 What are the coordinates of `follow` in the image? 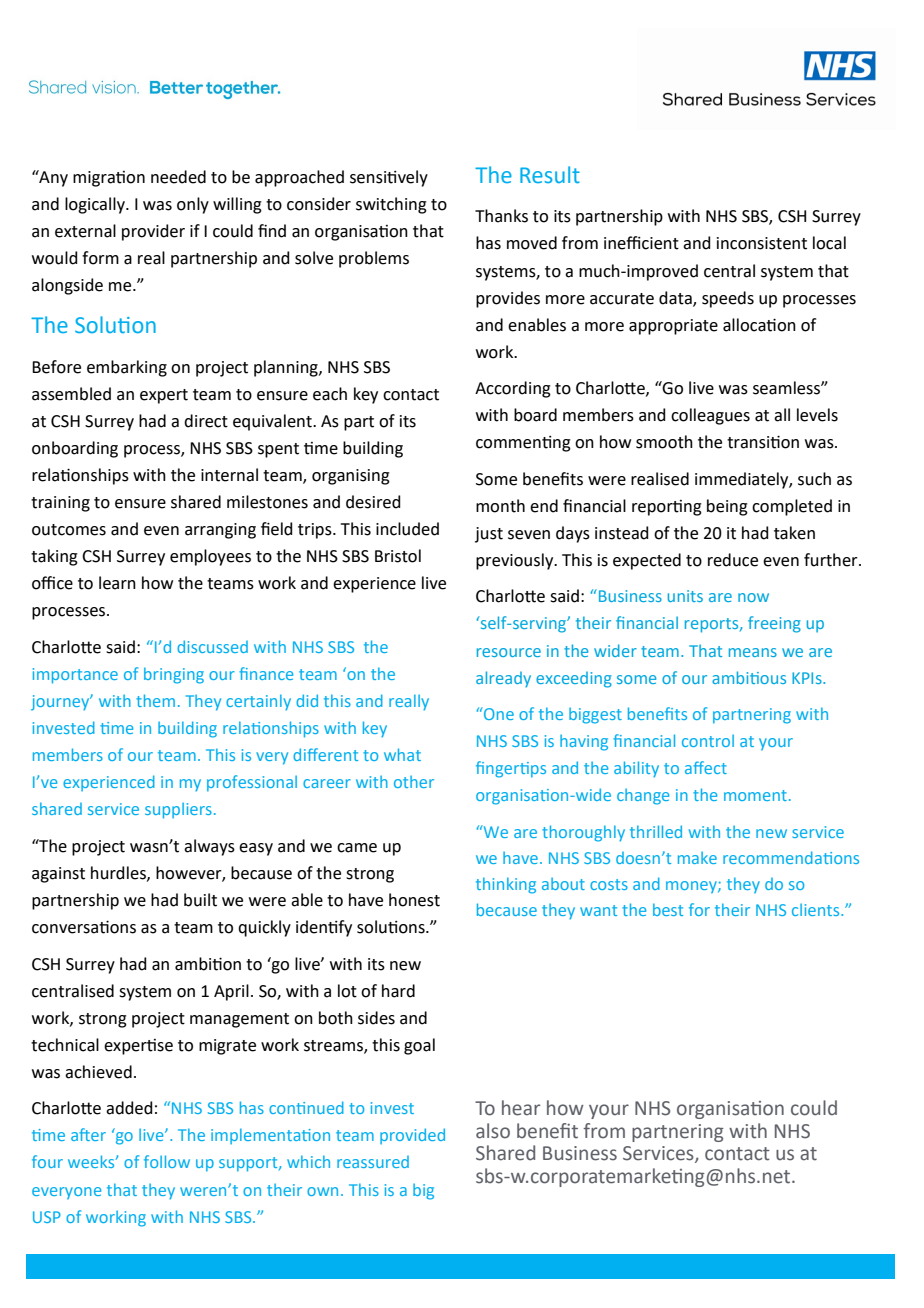 It's located at (167, 1161).
